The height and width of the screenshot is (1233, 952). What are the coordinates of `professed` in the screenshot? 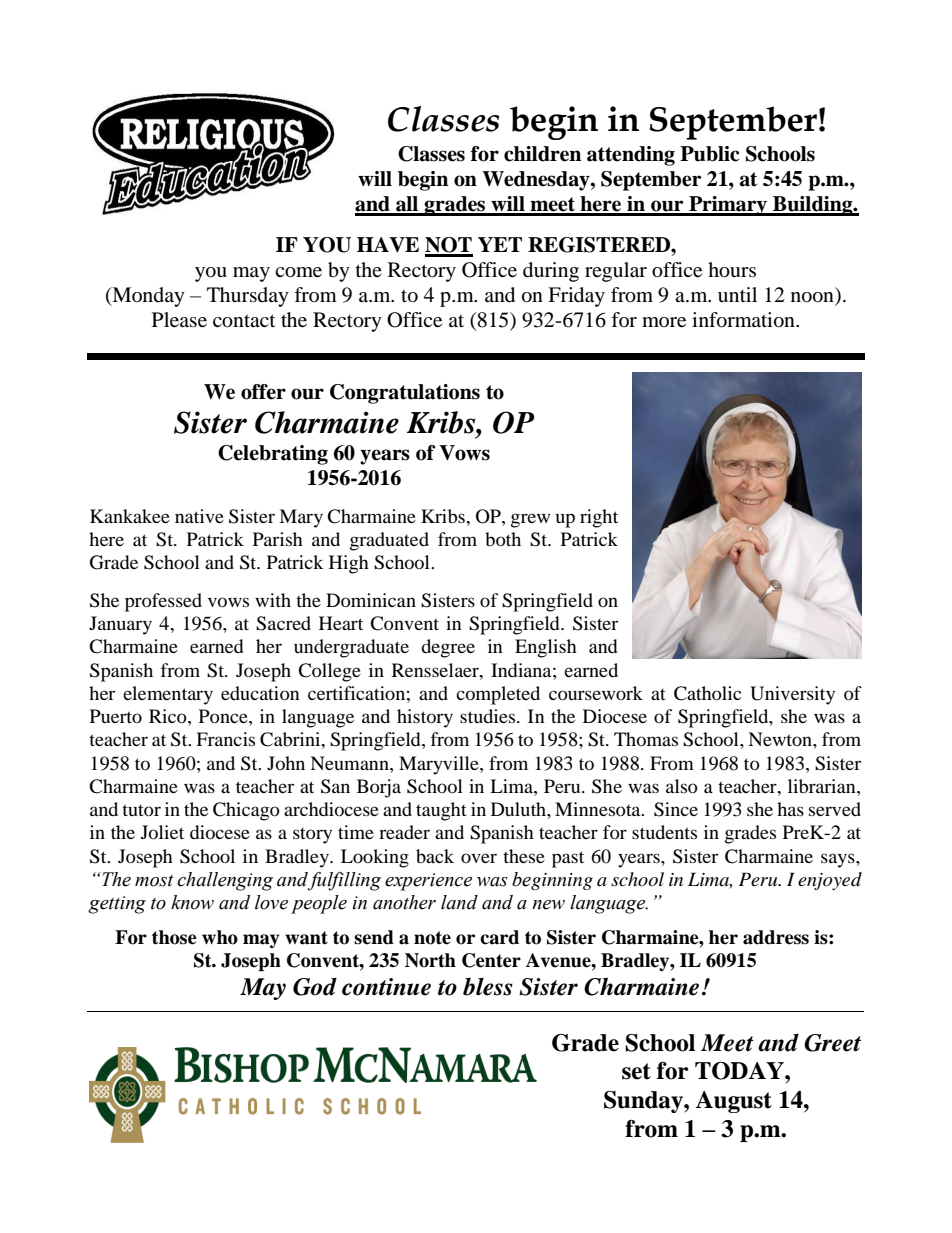 It's located at (163, 602).
